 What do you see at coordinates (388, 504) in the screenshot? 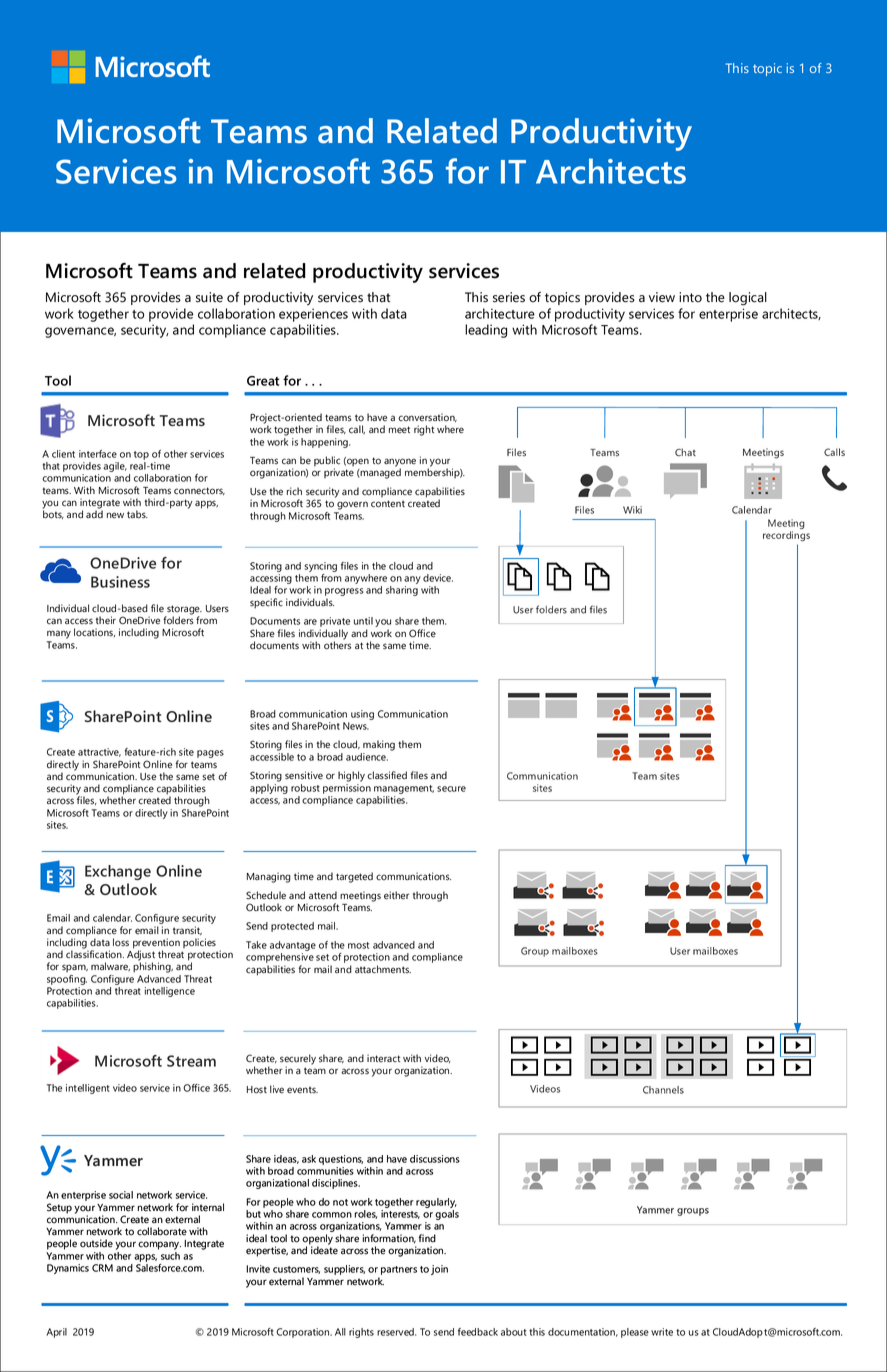
I see `content` at bounding box center [388, 504].
